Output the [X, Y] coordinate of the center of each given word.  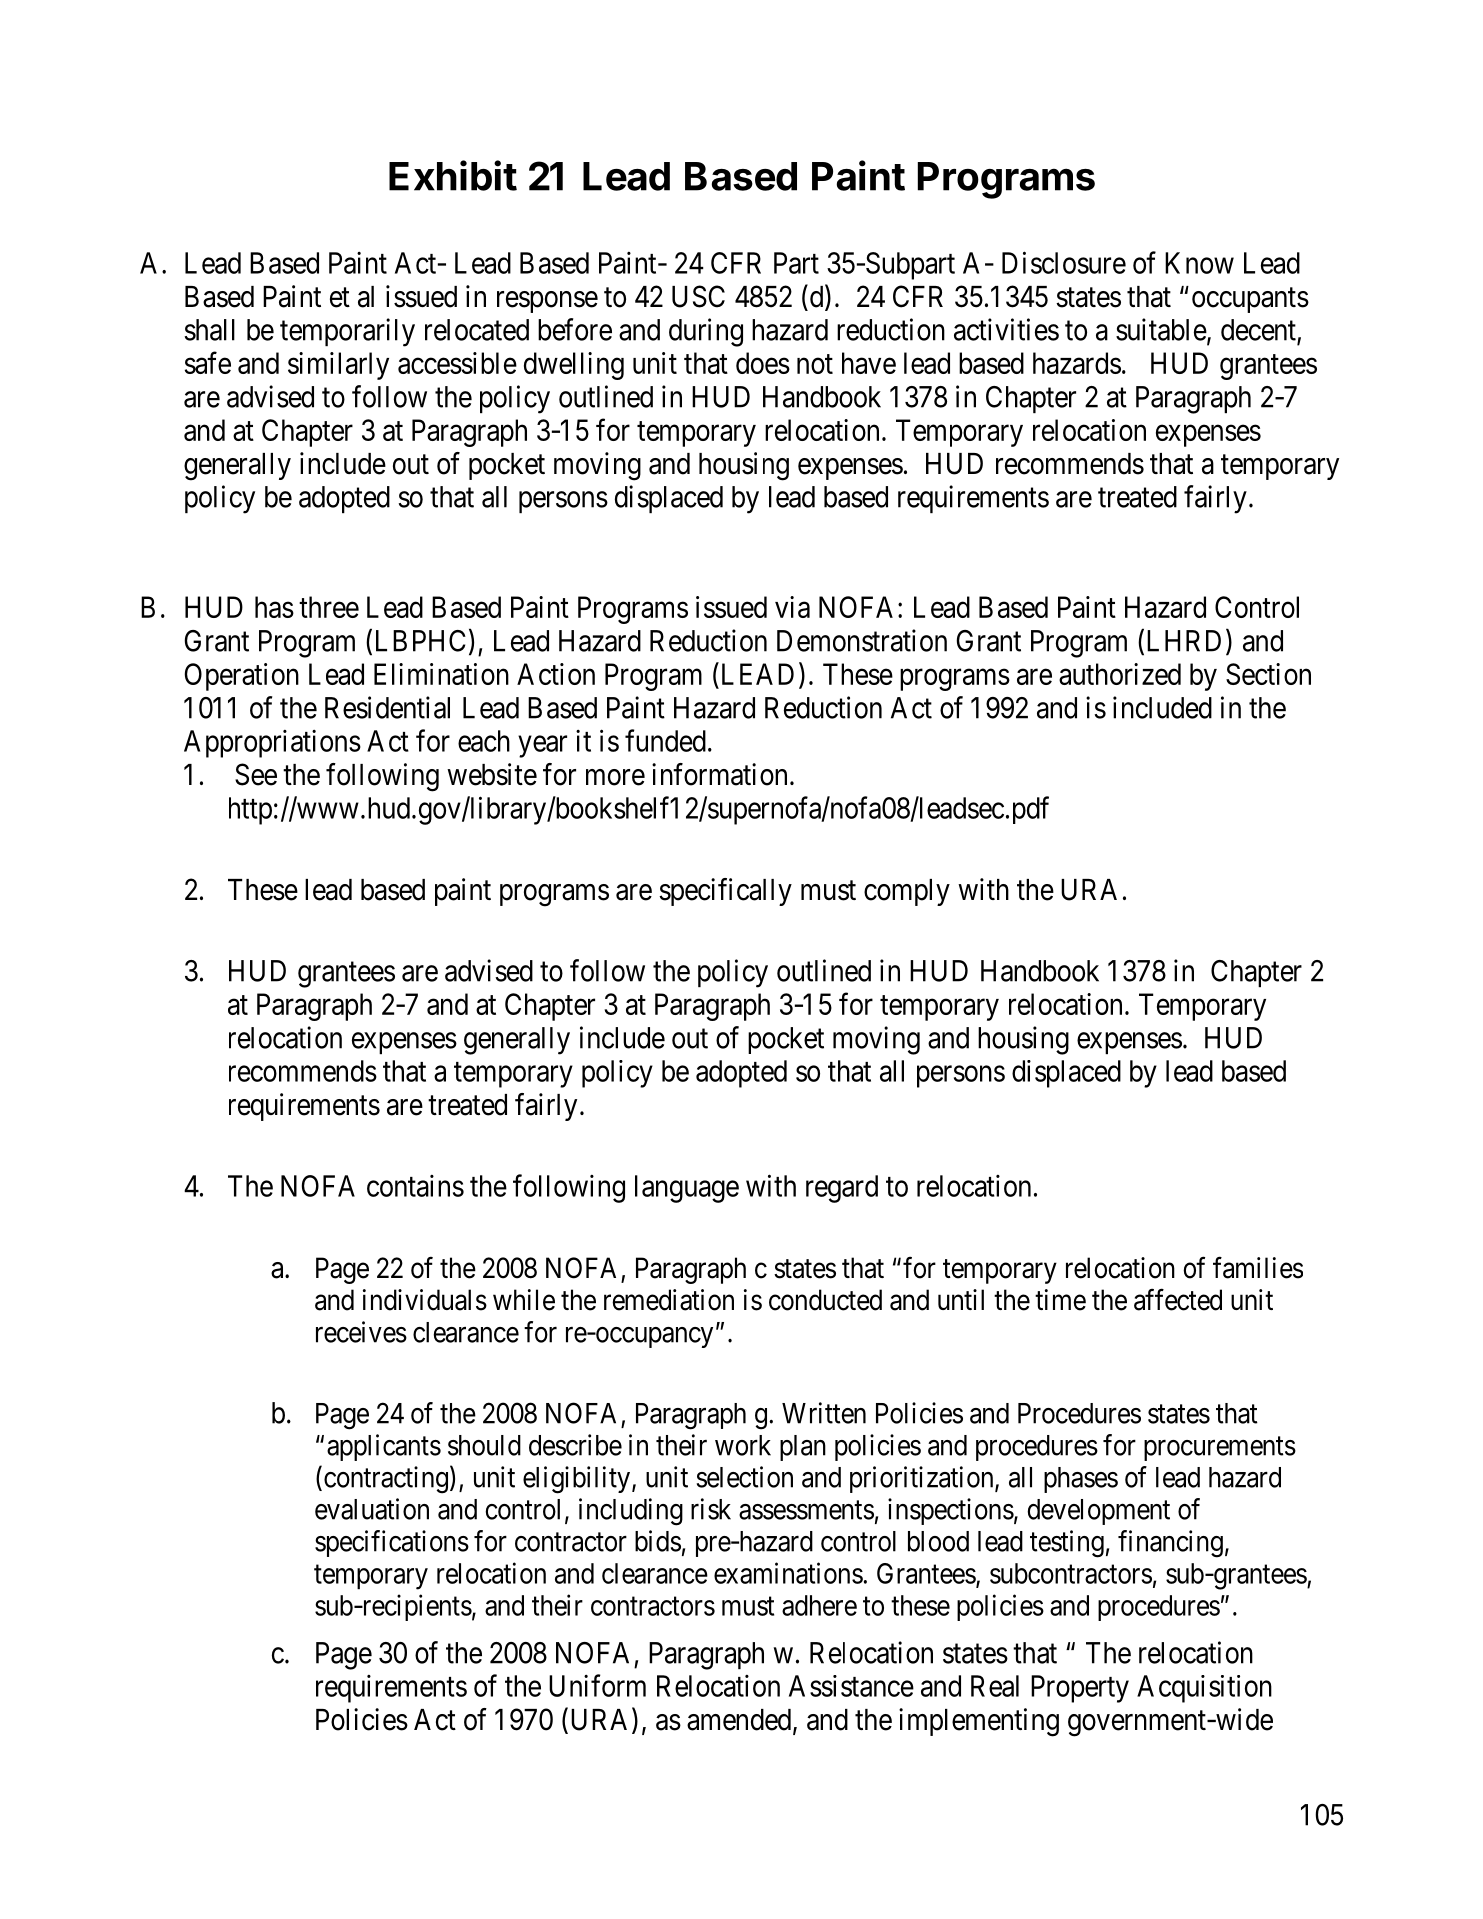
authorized [1120, 674]
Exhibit [453, 175]
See [256, 774]
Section [1268, 674]
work [743, 1445]
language [687, 1189]
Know [1199, 263]
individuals [425, 1300]
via [792, 607]
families [1258, 1267]
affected [1178, 1299]
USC [698, 296]
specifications [392, 1543]
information [719, 774]
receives [361, 1332]
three [329, 607]
